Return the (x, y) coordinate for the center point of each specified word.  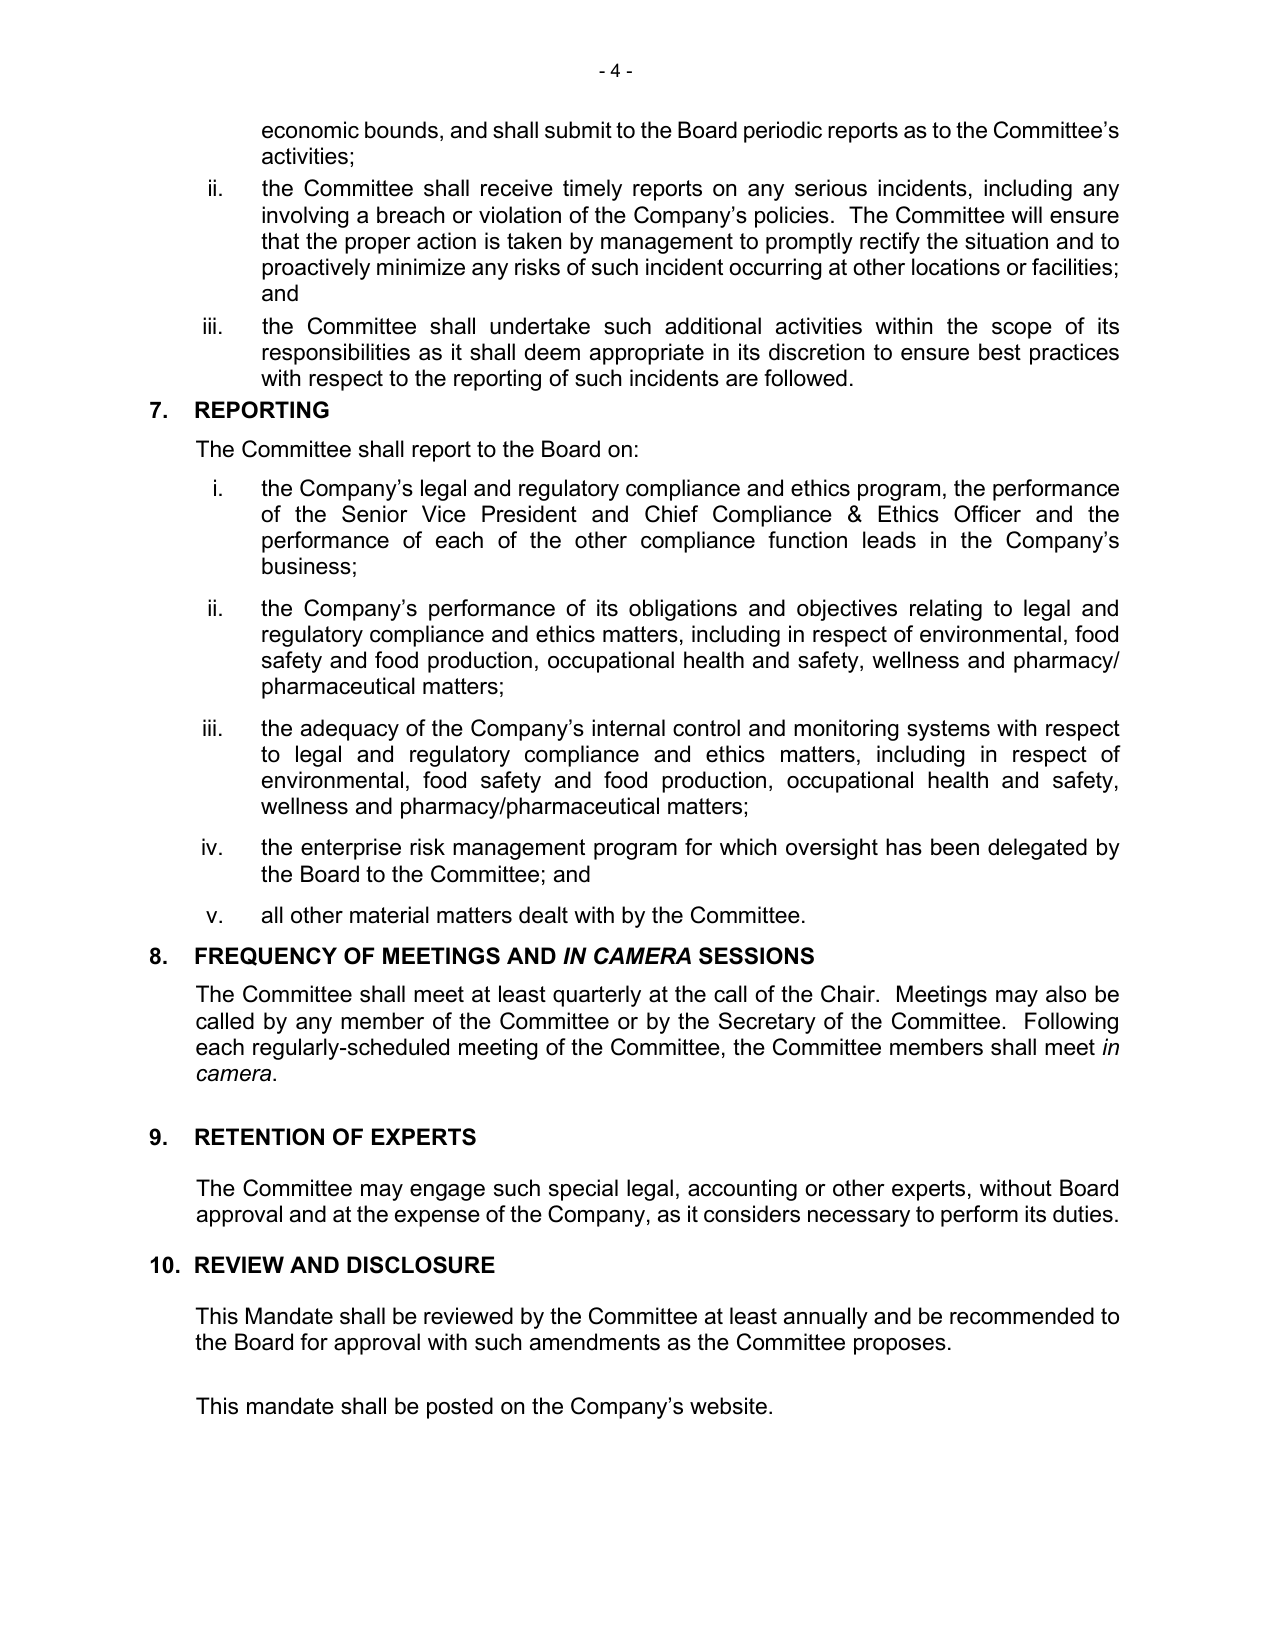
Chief (671, 514)
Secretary (767, 1023)
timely (592, 190)
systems (948, 730)
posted (460, 1408)
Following (1071, 1023)
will (1026, 214)
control (706, 728)
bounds (401, 130)
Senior (375, 514)
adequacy (350, 730)
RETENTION (259, 1137)
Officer (987, 514)
